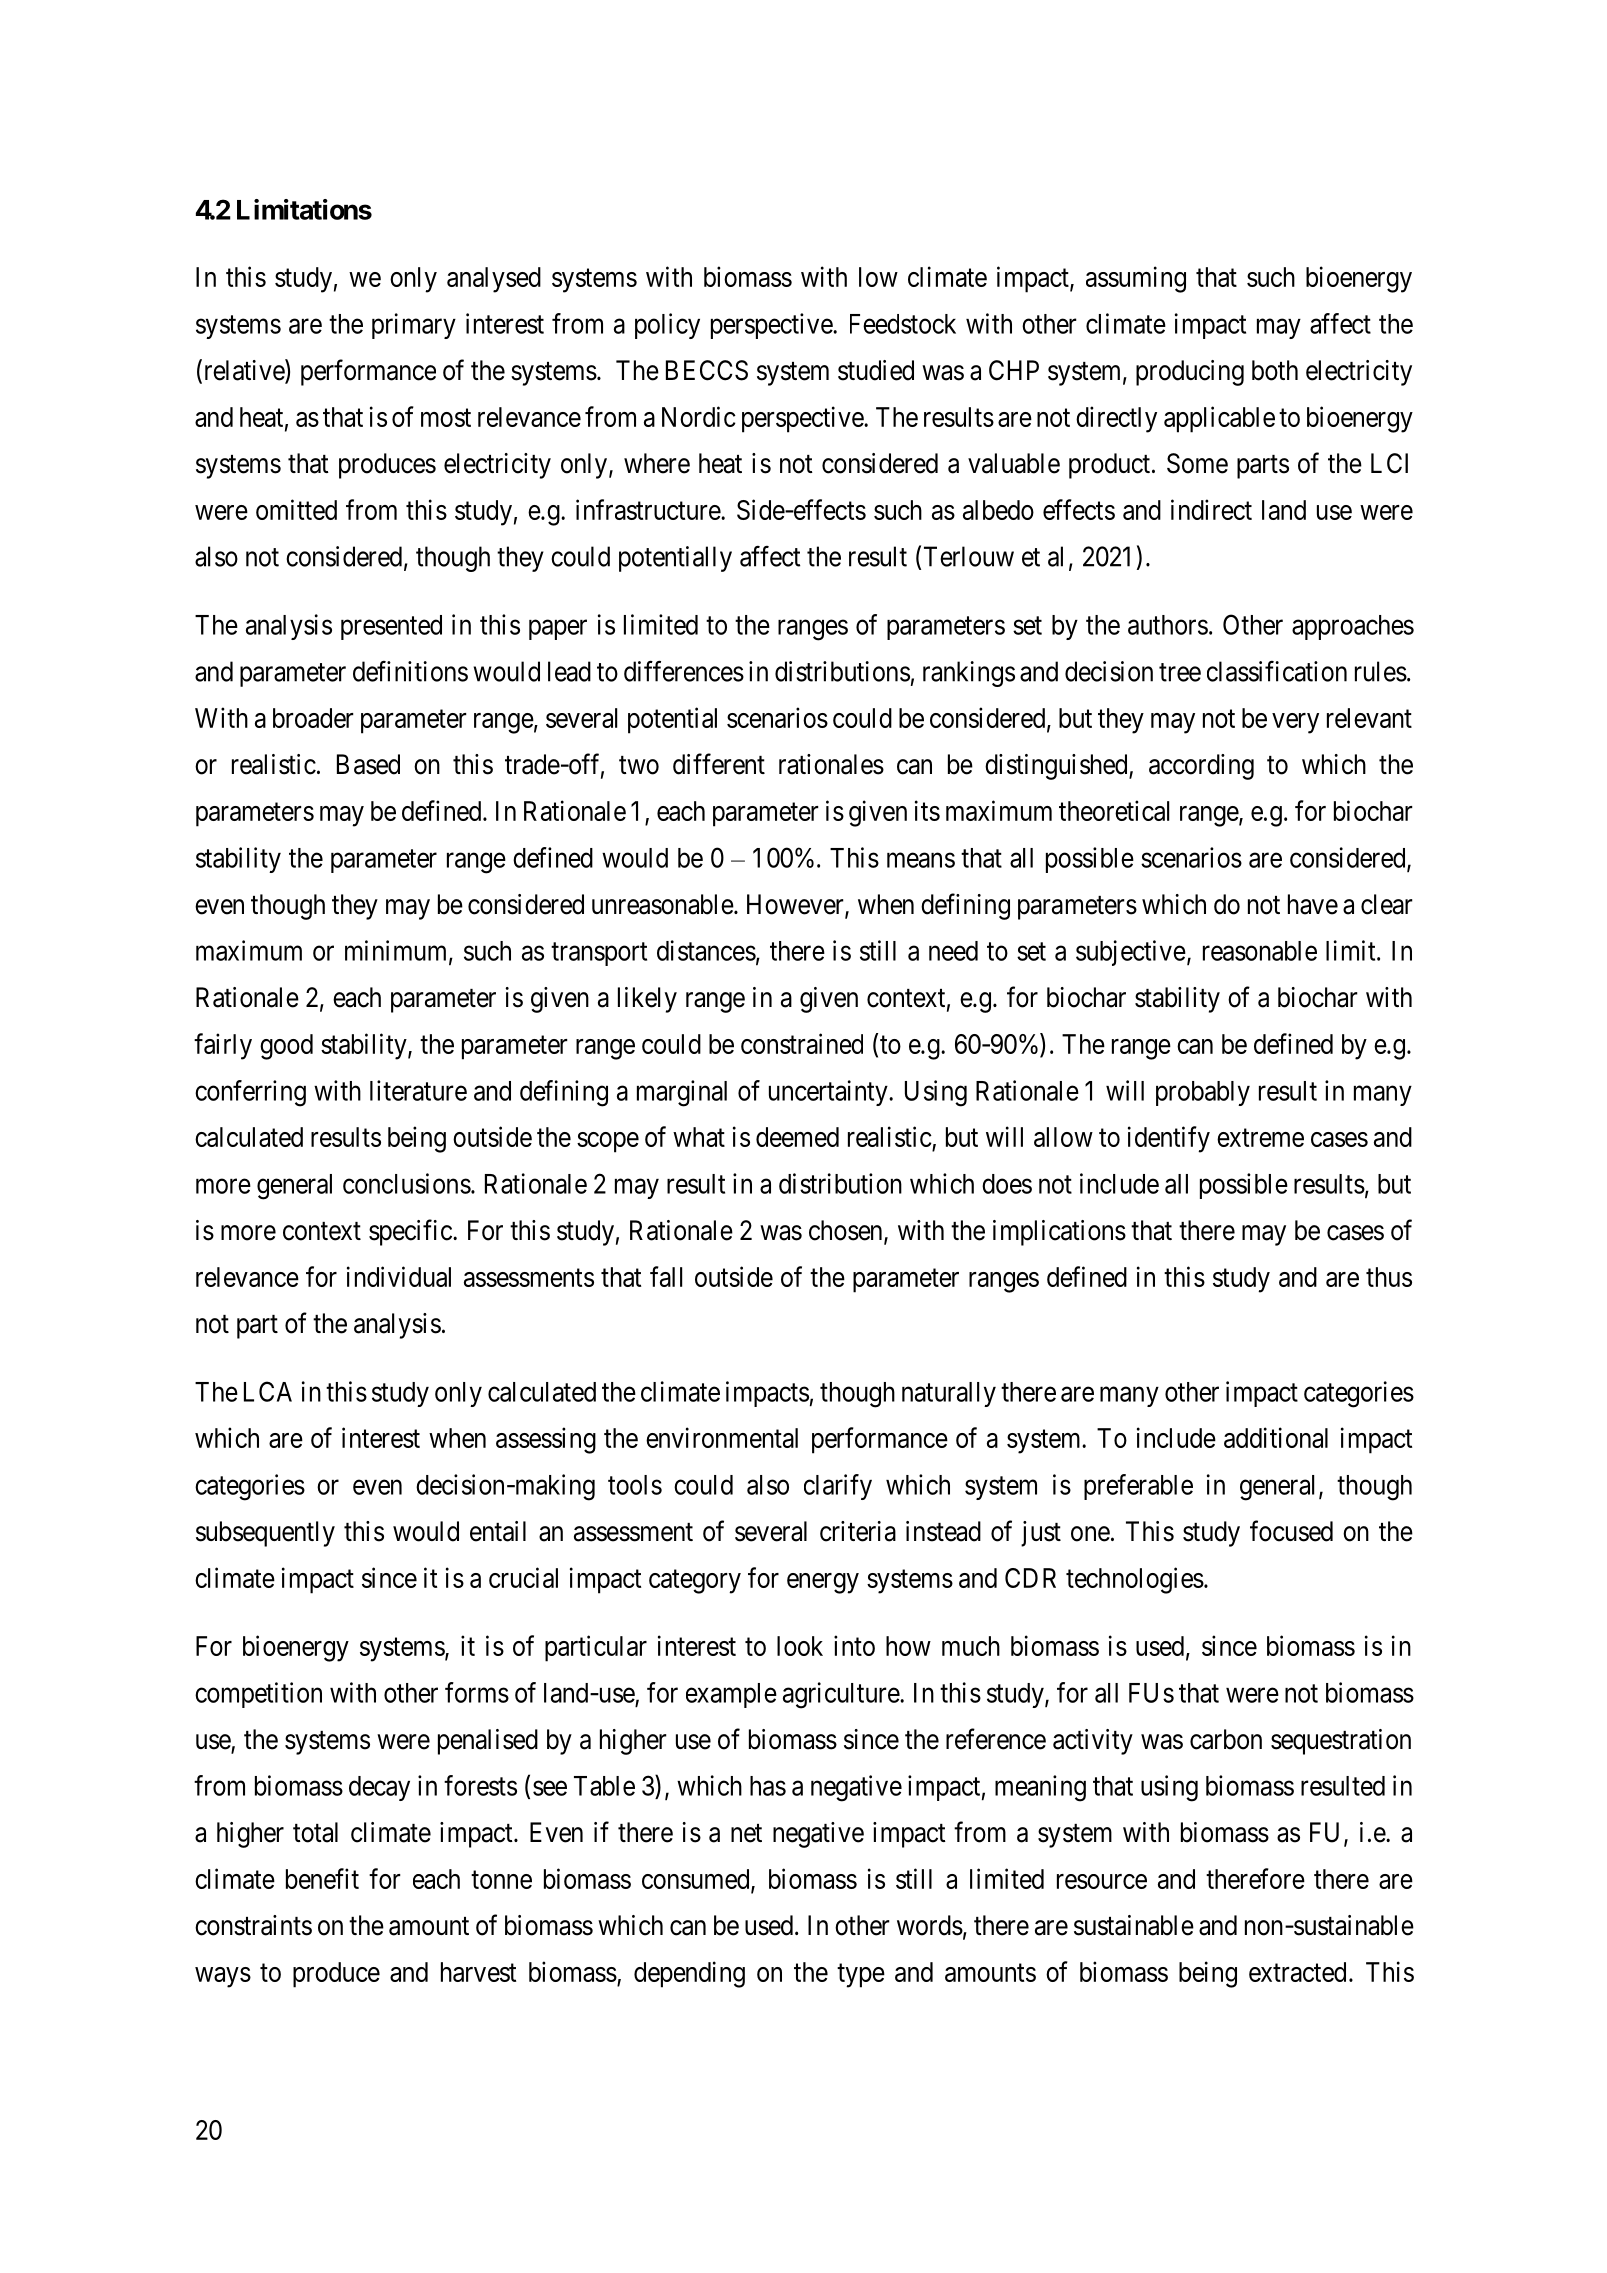 This document has height=2273, width=1607. Describe the element at coordinates (797, 1137) in the document. I see `deemed` at that location.
